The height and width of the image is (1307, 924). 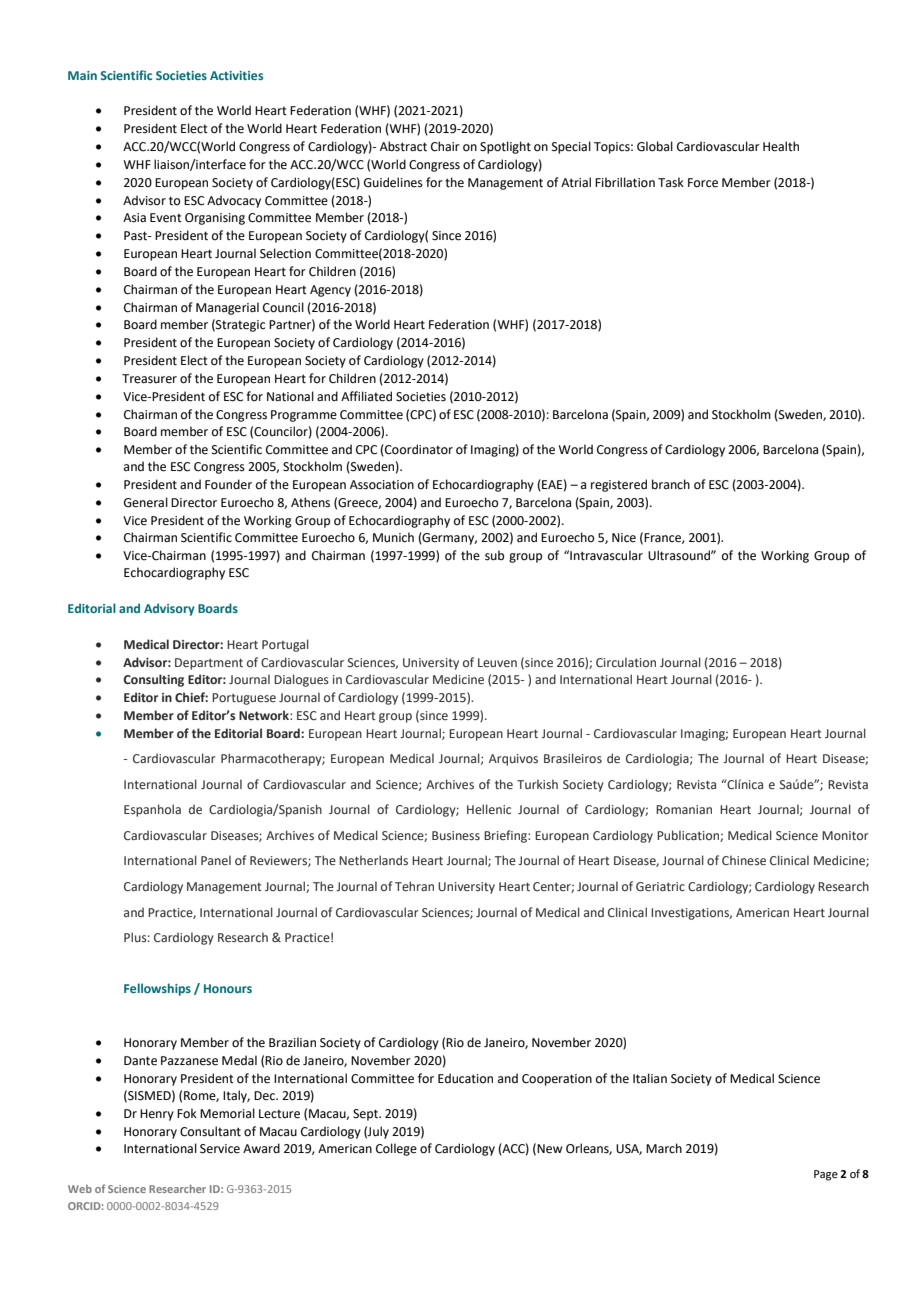 I want to click on Spotlight, so click(x=505, y=147).
